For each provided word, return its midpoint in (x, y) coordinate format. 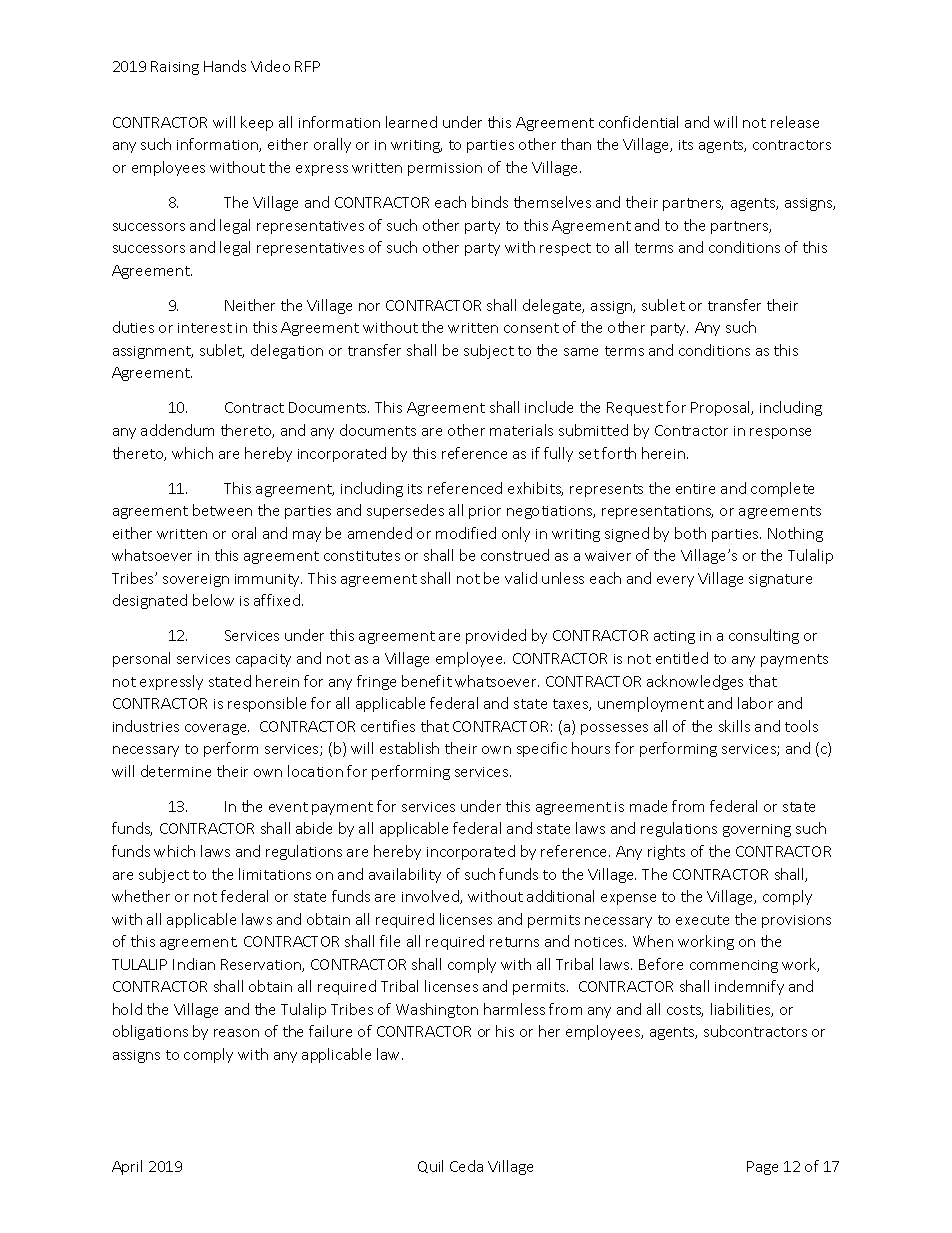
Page (762, 1168)
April (127, 1167)
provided (496, 636)
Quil (430, 1166)
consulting (764, 636)
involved (431, 897)
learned (411, 122)
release (795, 122)
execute (702, 920)
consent (531, 328)
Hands (225, 66)
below (213, 600)
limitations (275, 874)
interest (205, 328)
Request (635, 409)
